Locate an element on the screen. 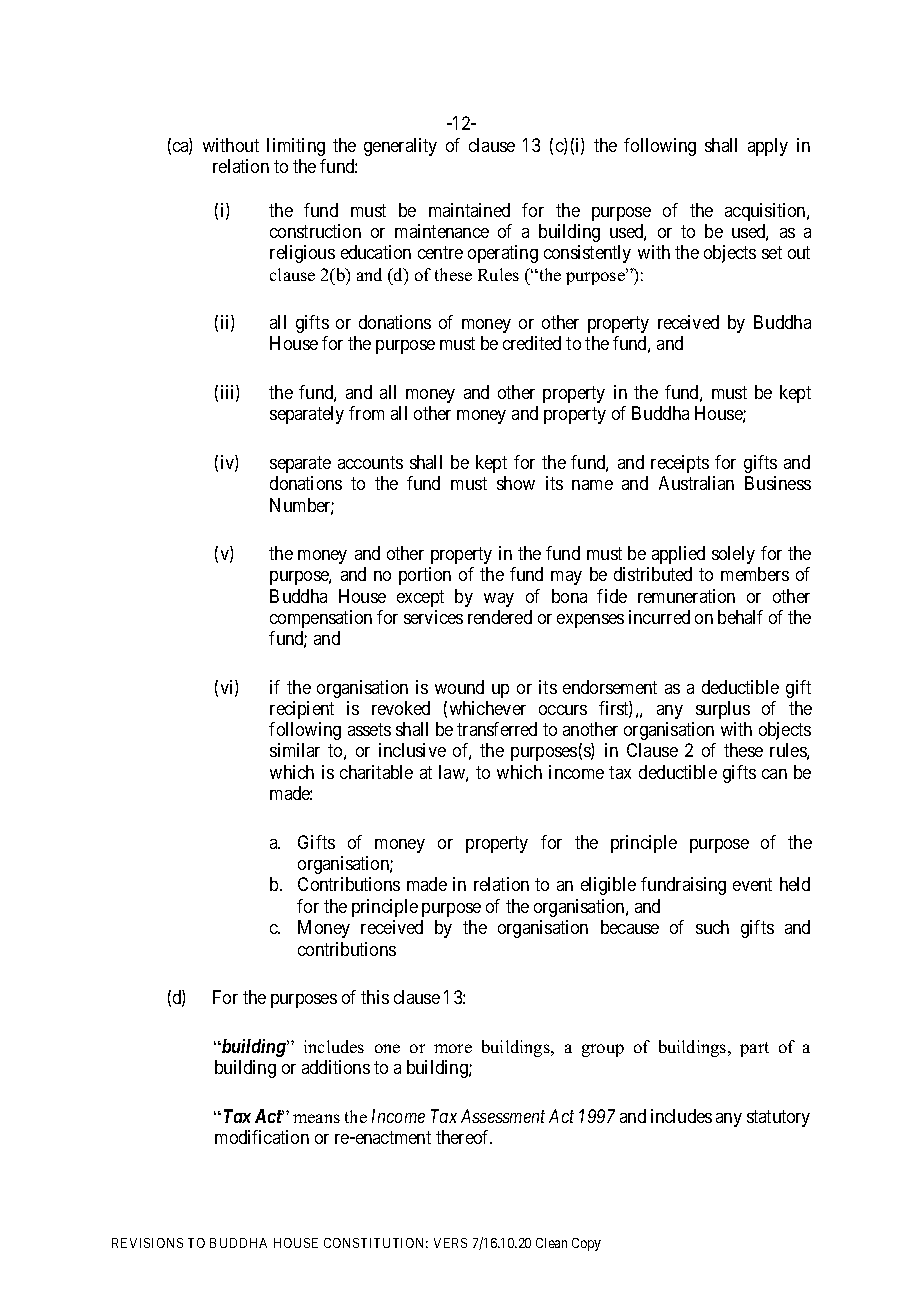 This screenshot has width=924, height=1308. acquisition is located at coordinates (766, 212).
